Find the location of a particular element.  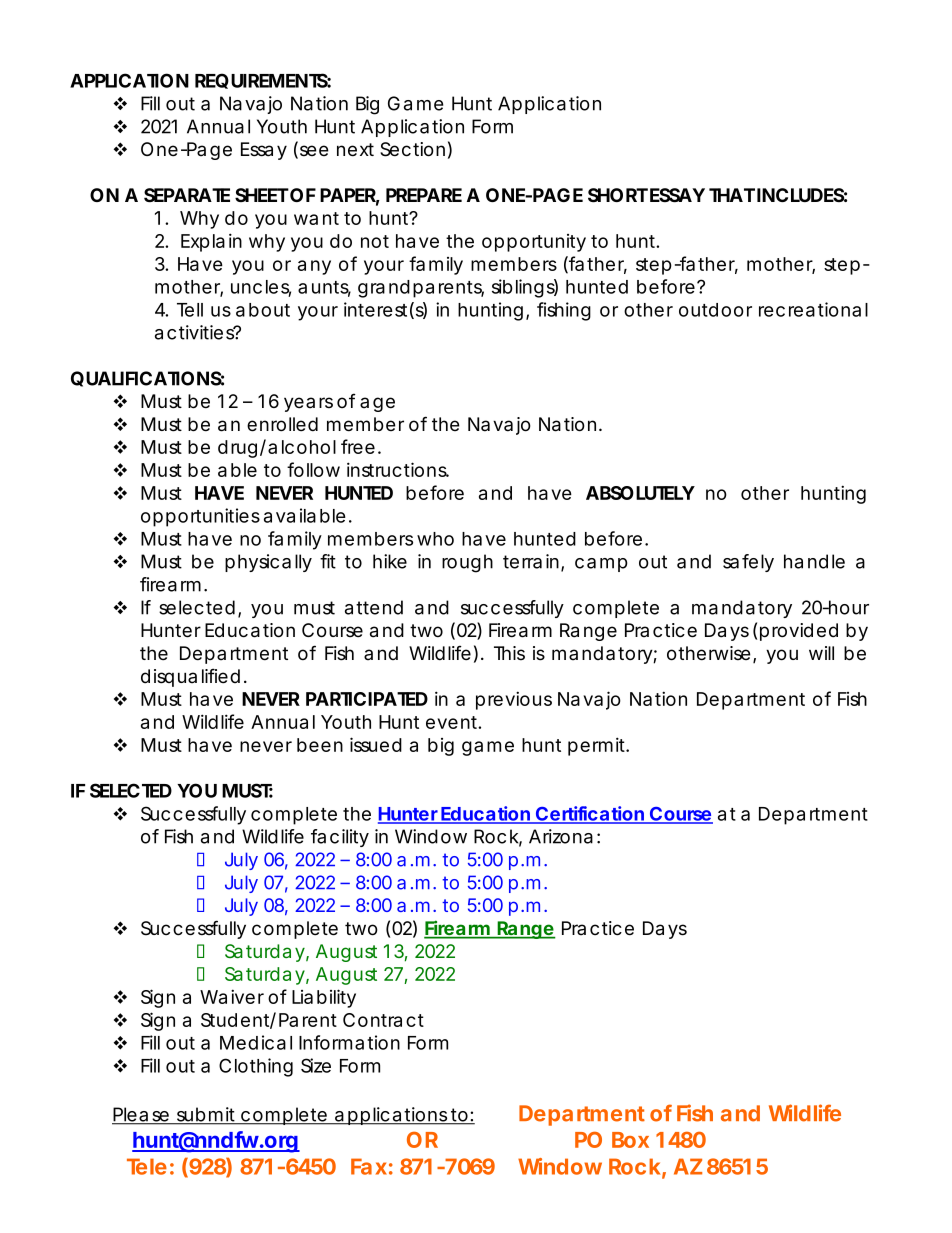

Fax is located at coordinates (369, 1166).
